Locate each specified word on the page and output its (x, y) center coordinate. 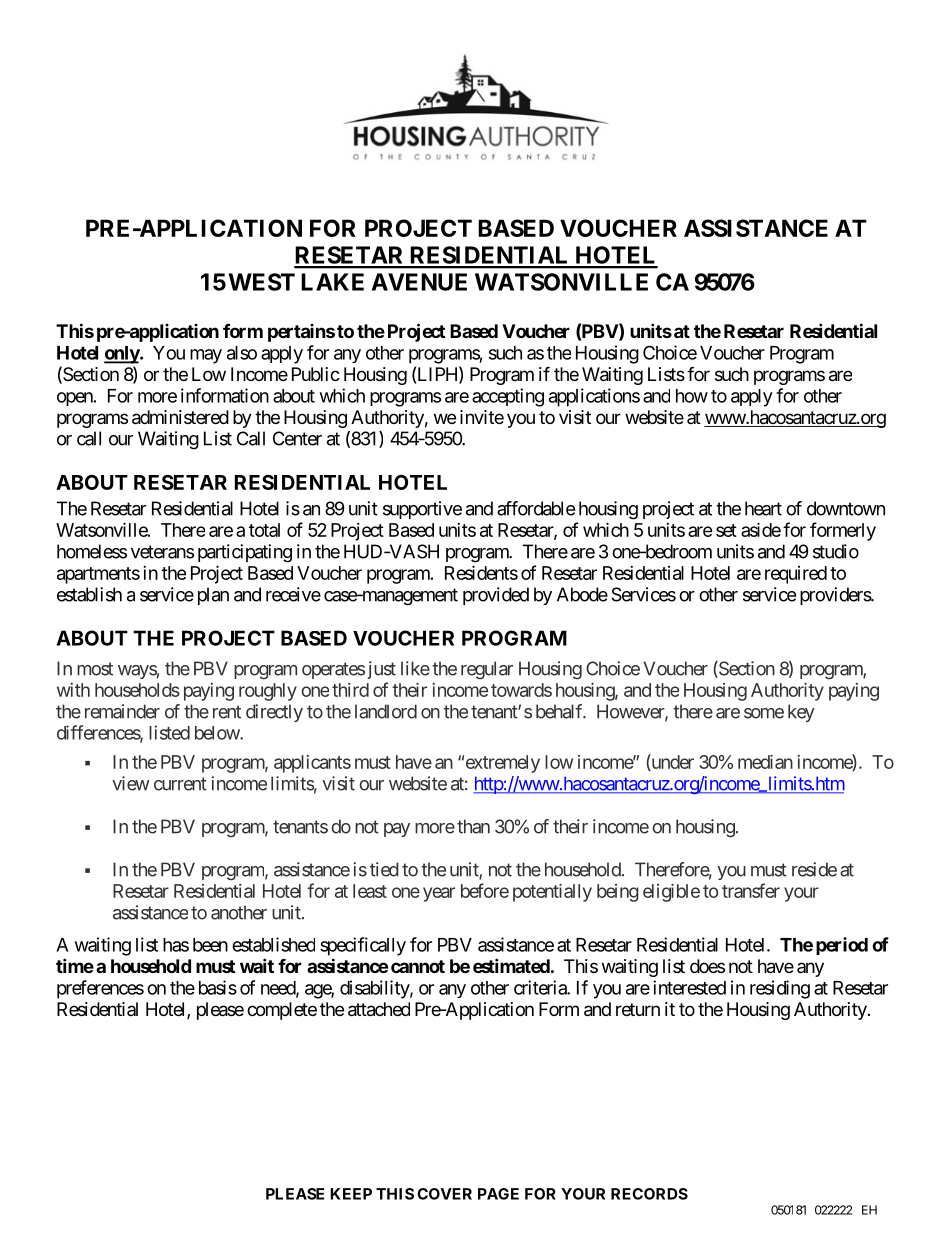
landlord (386, 711)
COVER (444, 1194)
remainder (122, 711)
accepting (508, 397)
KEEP (351, 1194)
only (122, 355)
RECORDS (649, 1194)
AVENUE (419, 282)
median (765, 762)
